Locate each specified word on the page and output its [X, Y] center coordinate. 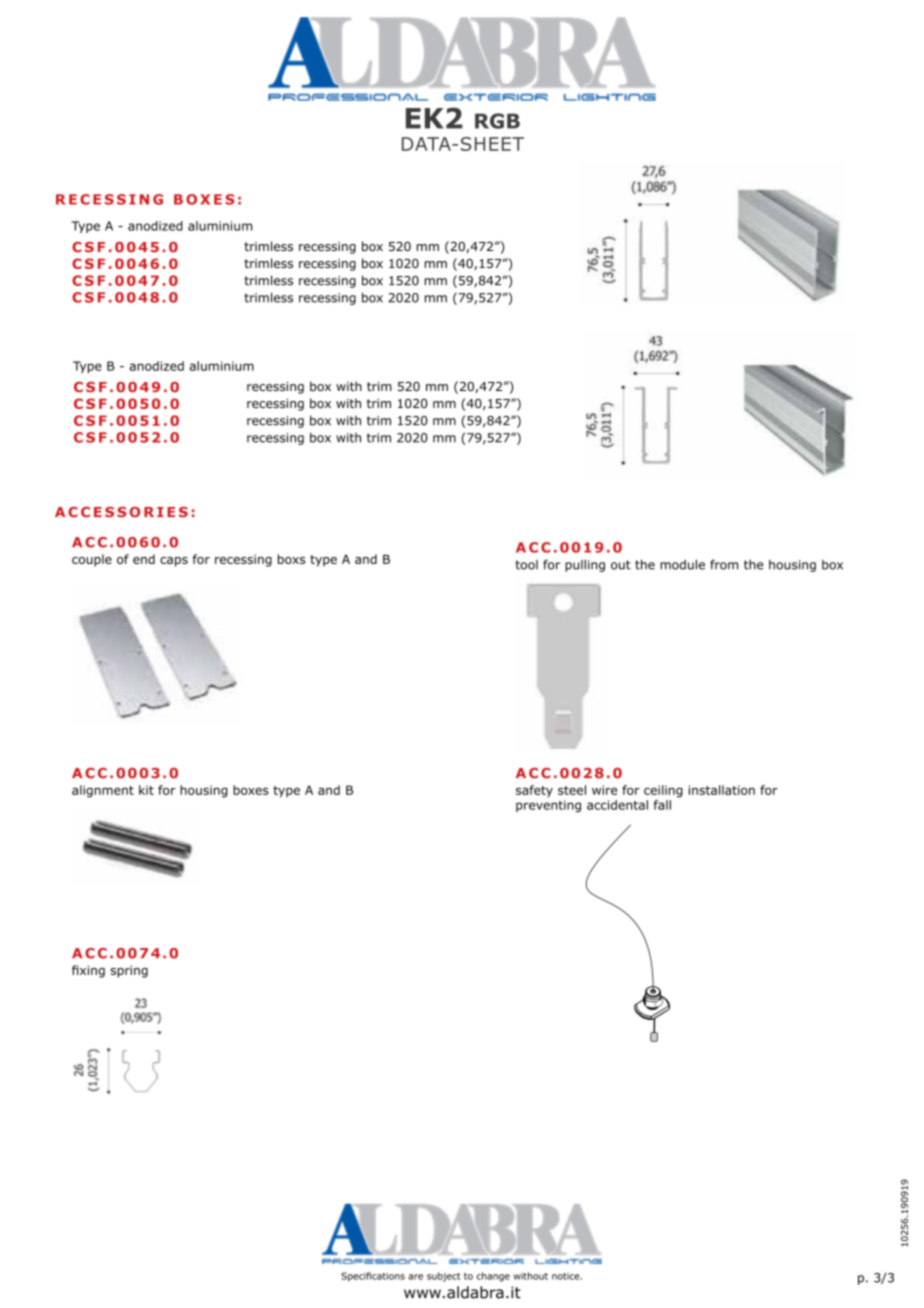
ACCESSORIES [121, 512]
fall [662, 805]
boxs [291, 559]
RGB [497, 121]
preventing [548, 806]
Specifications [373, 1277]
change [493, 1277]
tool [526, 565]
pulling [585, 566]
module [682, 564]
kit [146, 790]
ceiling [663, 791]
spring [129, 971]
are [416, 1277]
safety [534, 791]
